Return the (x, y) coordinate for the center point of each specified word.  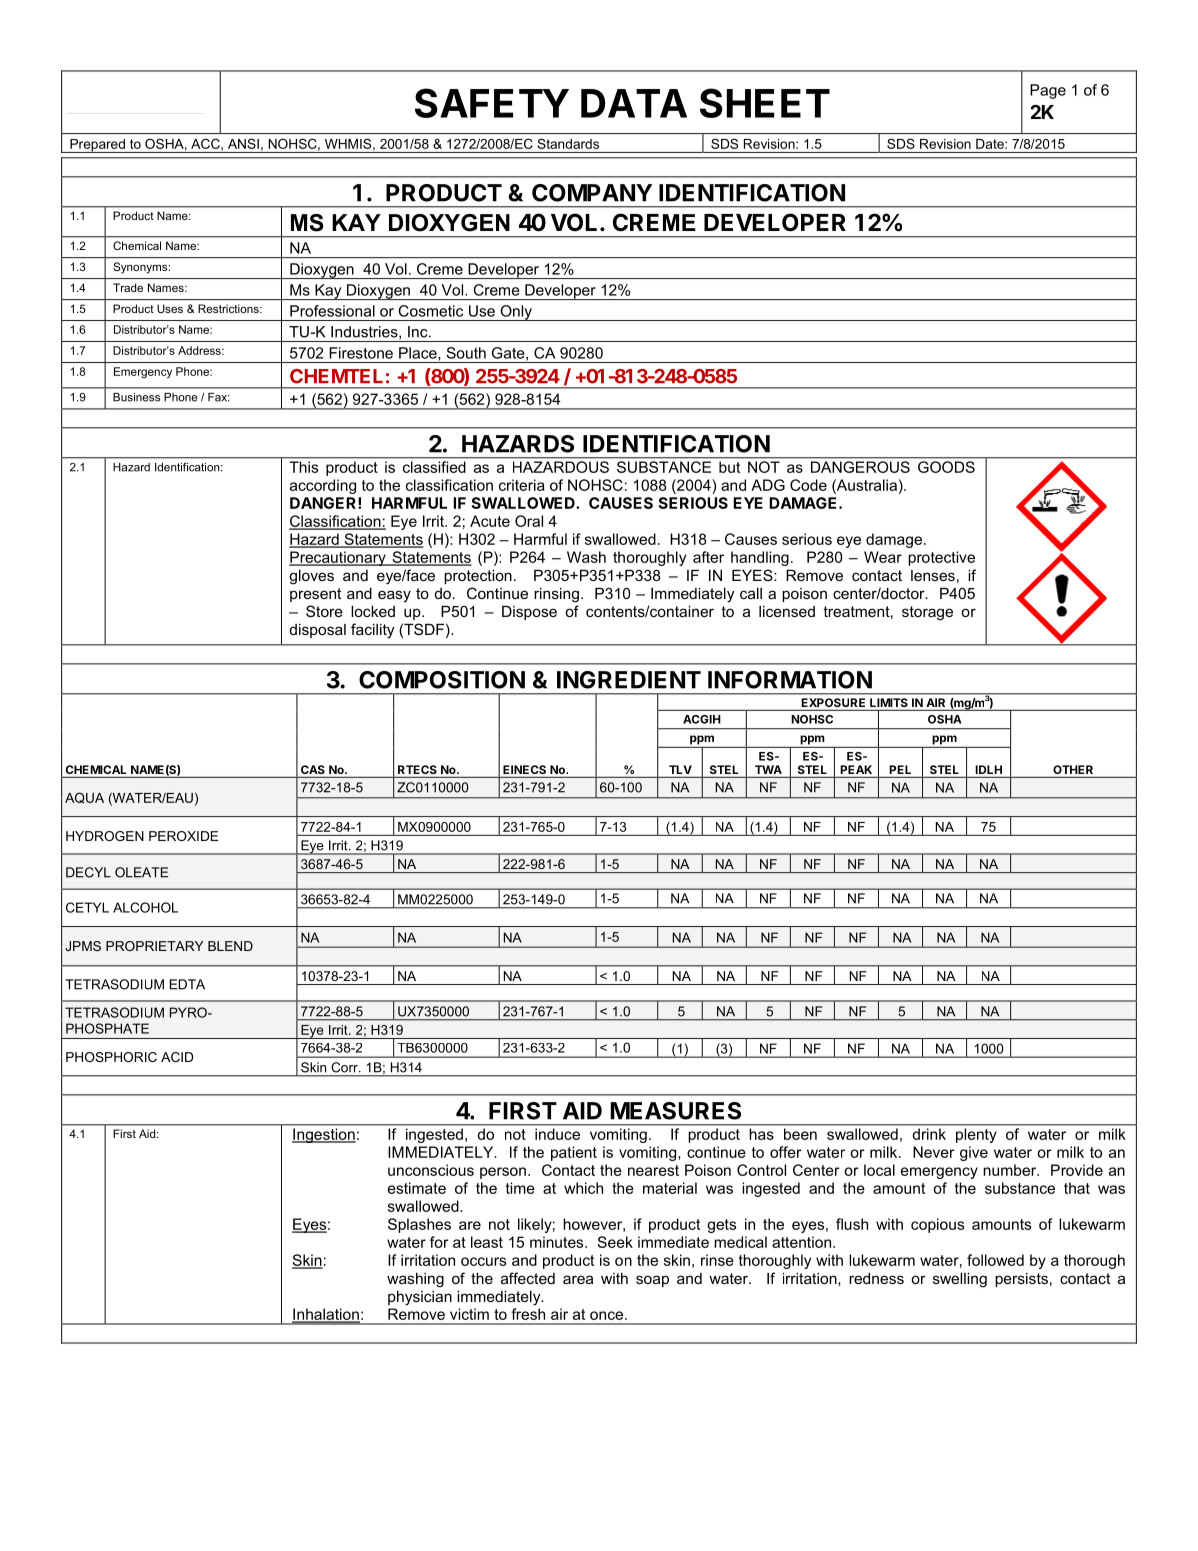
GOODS (946, 467)
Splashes (419, 1225)
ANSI (243, 144)
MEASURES (675, 1111)
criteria (522, 485)
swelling (960, 1280)
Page (1048, 91)
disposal (318, 631)
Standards (568, 144)
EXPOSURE (833, 702)
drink (929, 1134)
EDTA (187, 984)
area (578, 1279)
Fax (219, 397)
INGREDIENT (629, 680)
